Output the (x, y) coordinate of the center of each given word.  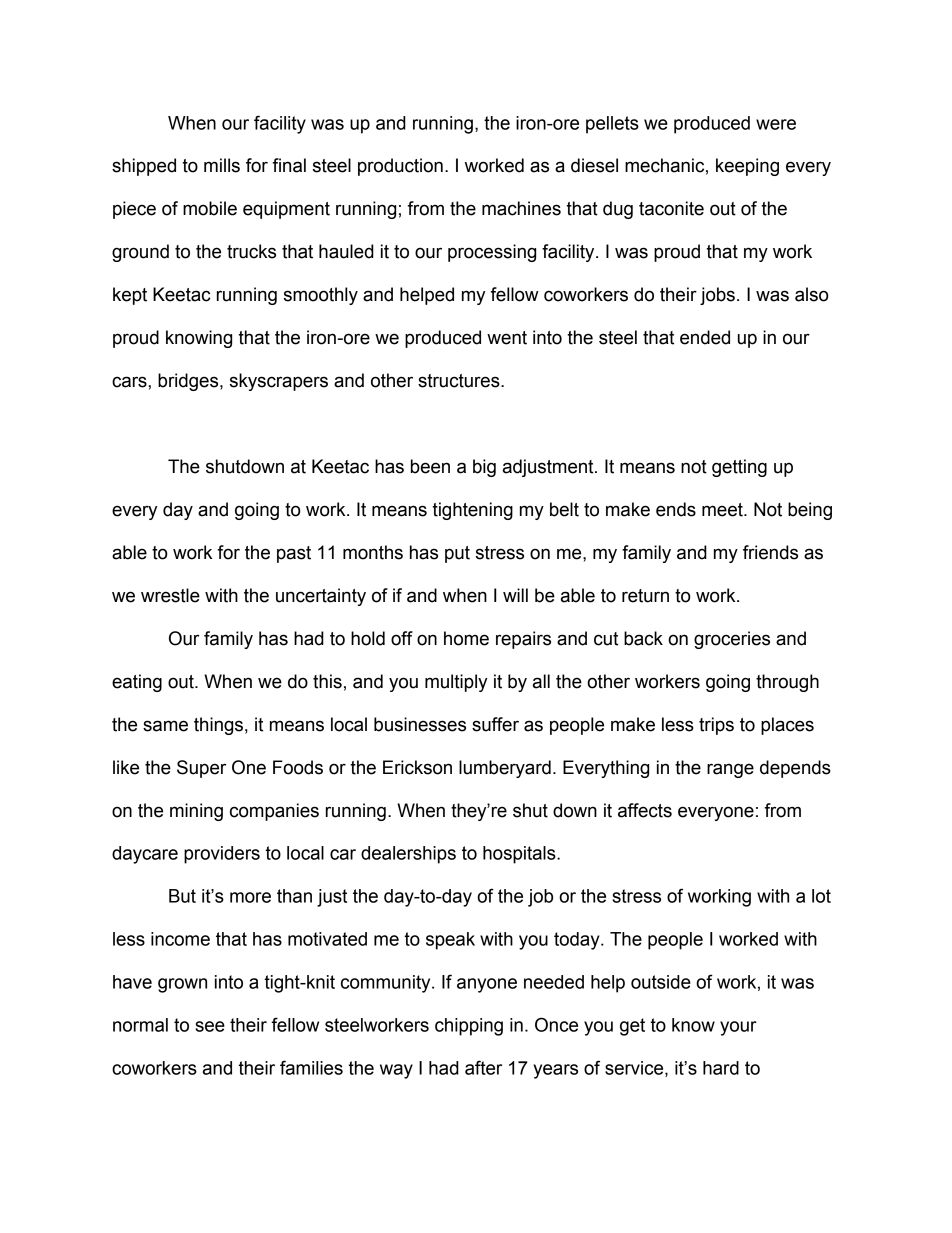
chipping (469, 1027)
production (400, 167)
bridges (189, 382)
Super (201, 769)
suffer (495, 724)
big (484, 468)
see (210, 1026)
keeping (747, 167)
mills (222, 165)
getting (739, 468)
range (730, 770)
